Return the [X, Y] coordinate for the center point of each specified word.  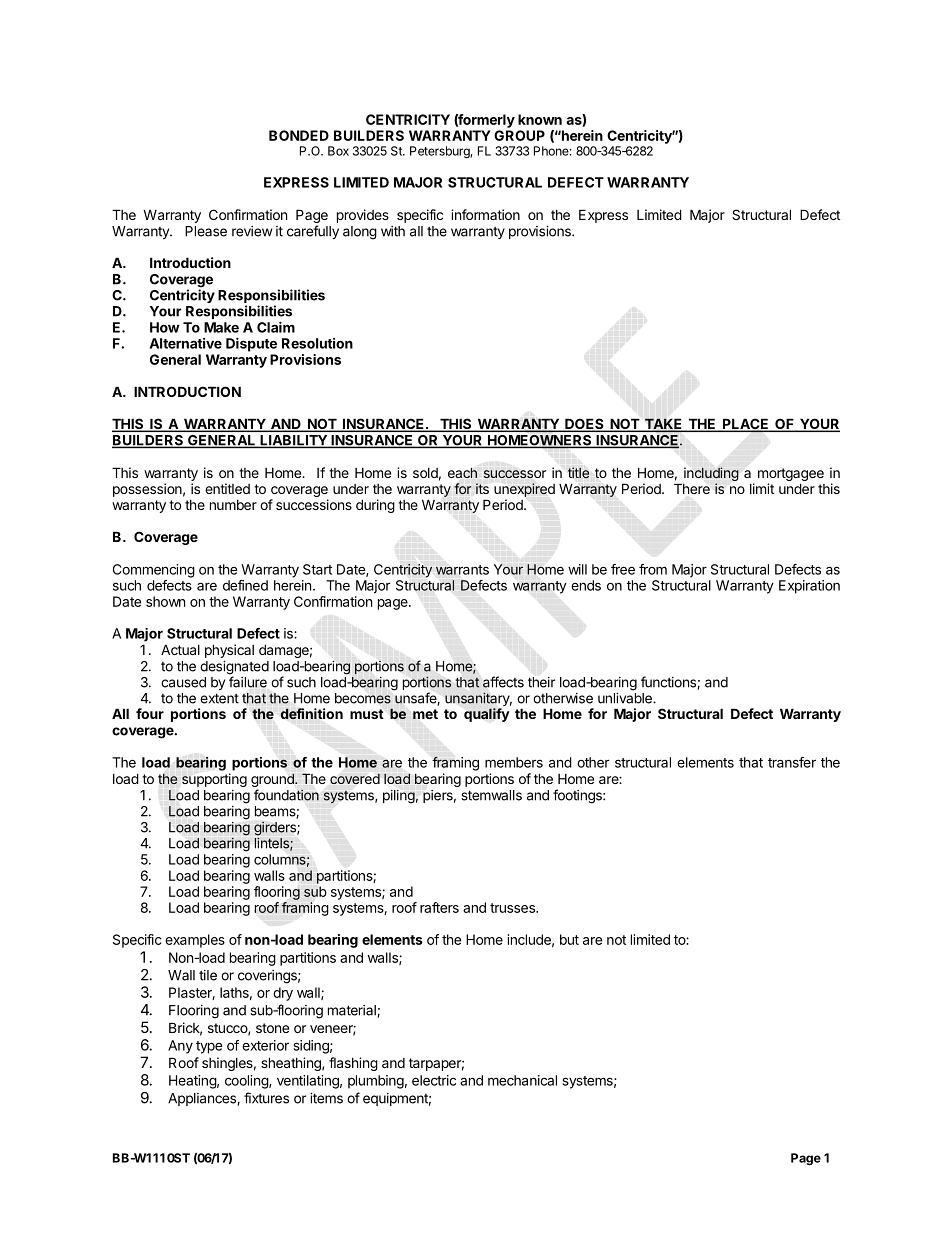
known [540, 119]
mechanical [522, 1080]
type [209, 1047]
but [569, 939]
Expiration [809, 587]
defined [245, 585]
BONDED [299, 135]
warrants [462, 570]
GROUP [519, 135]
